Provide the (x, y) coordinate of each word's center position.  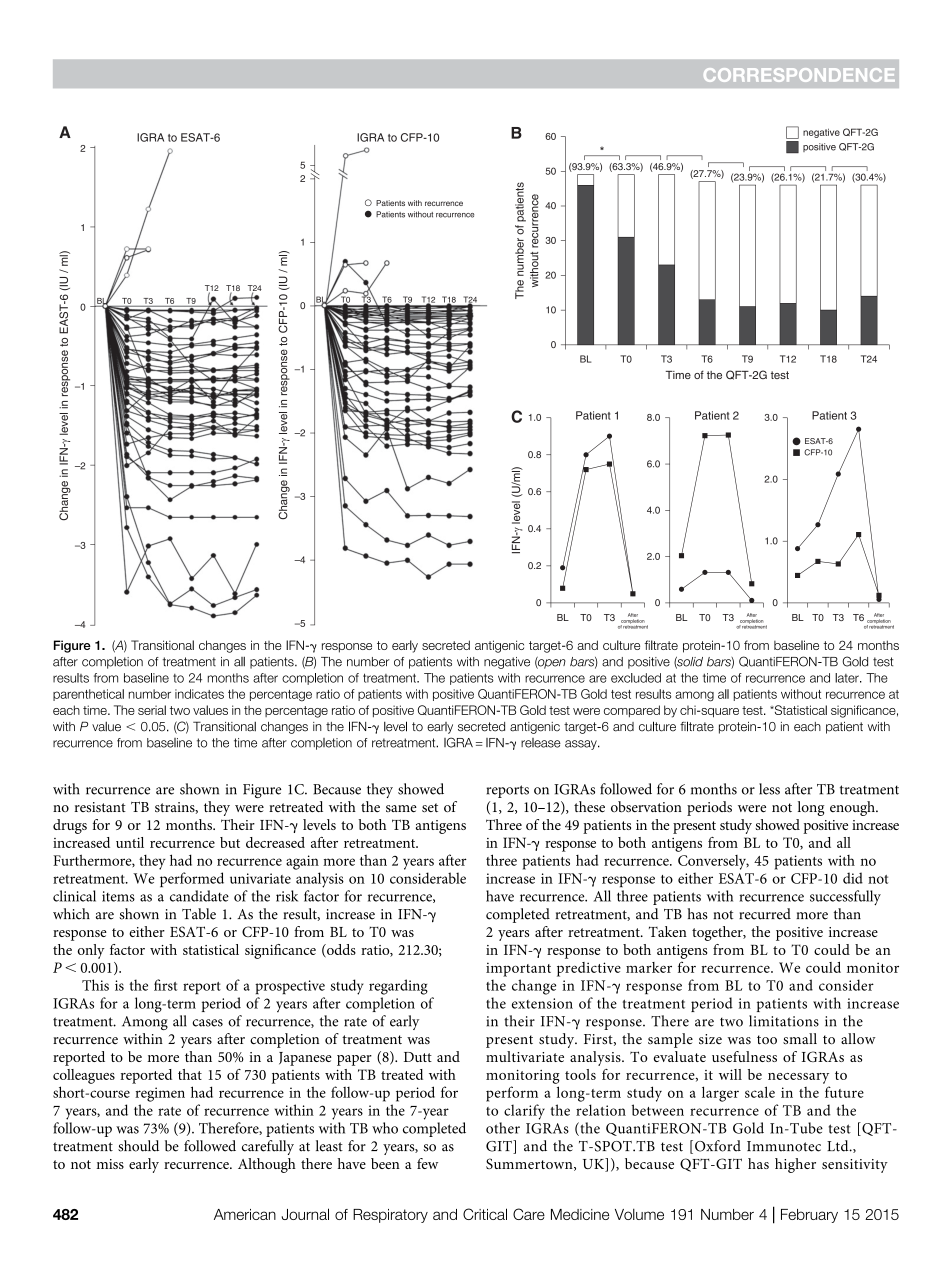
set (430, 808)
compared (632, 711)
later (848, 678)
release (541, 743)
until (130, 842)
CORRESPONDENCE (799, 75)
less (769, 789)
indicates (199, 694)
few (427, 1163)
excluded (636, 678)
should (138, 1146)
